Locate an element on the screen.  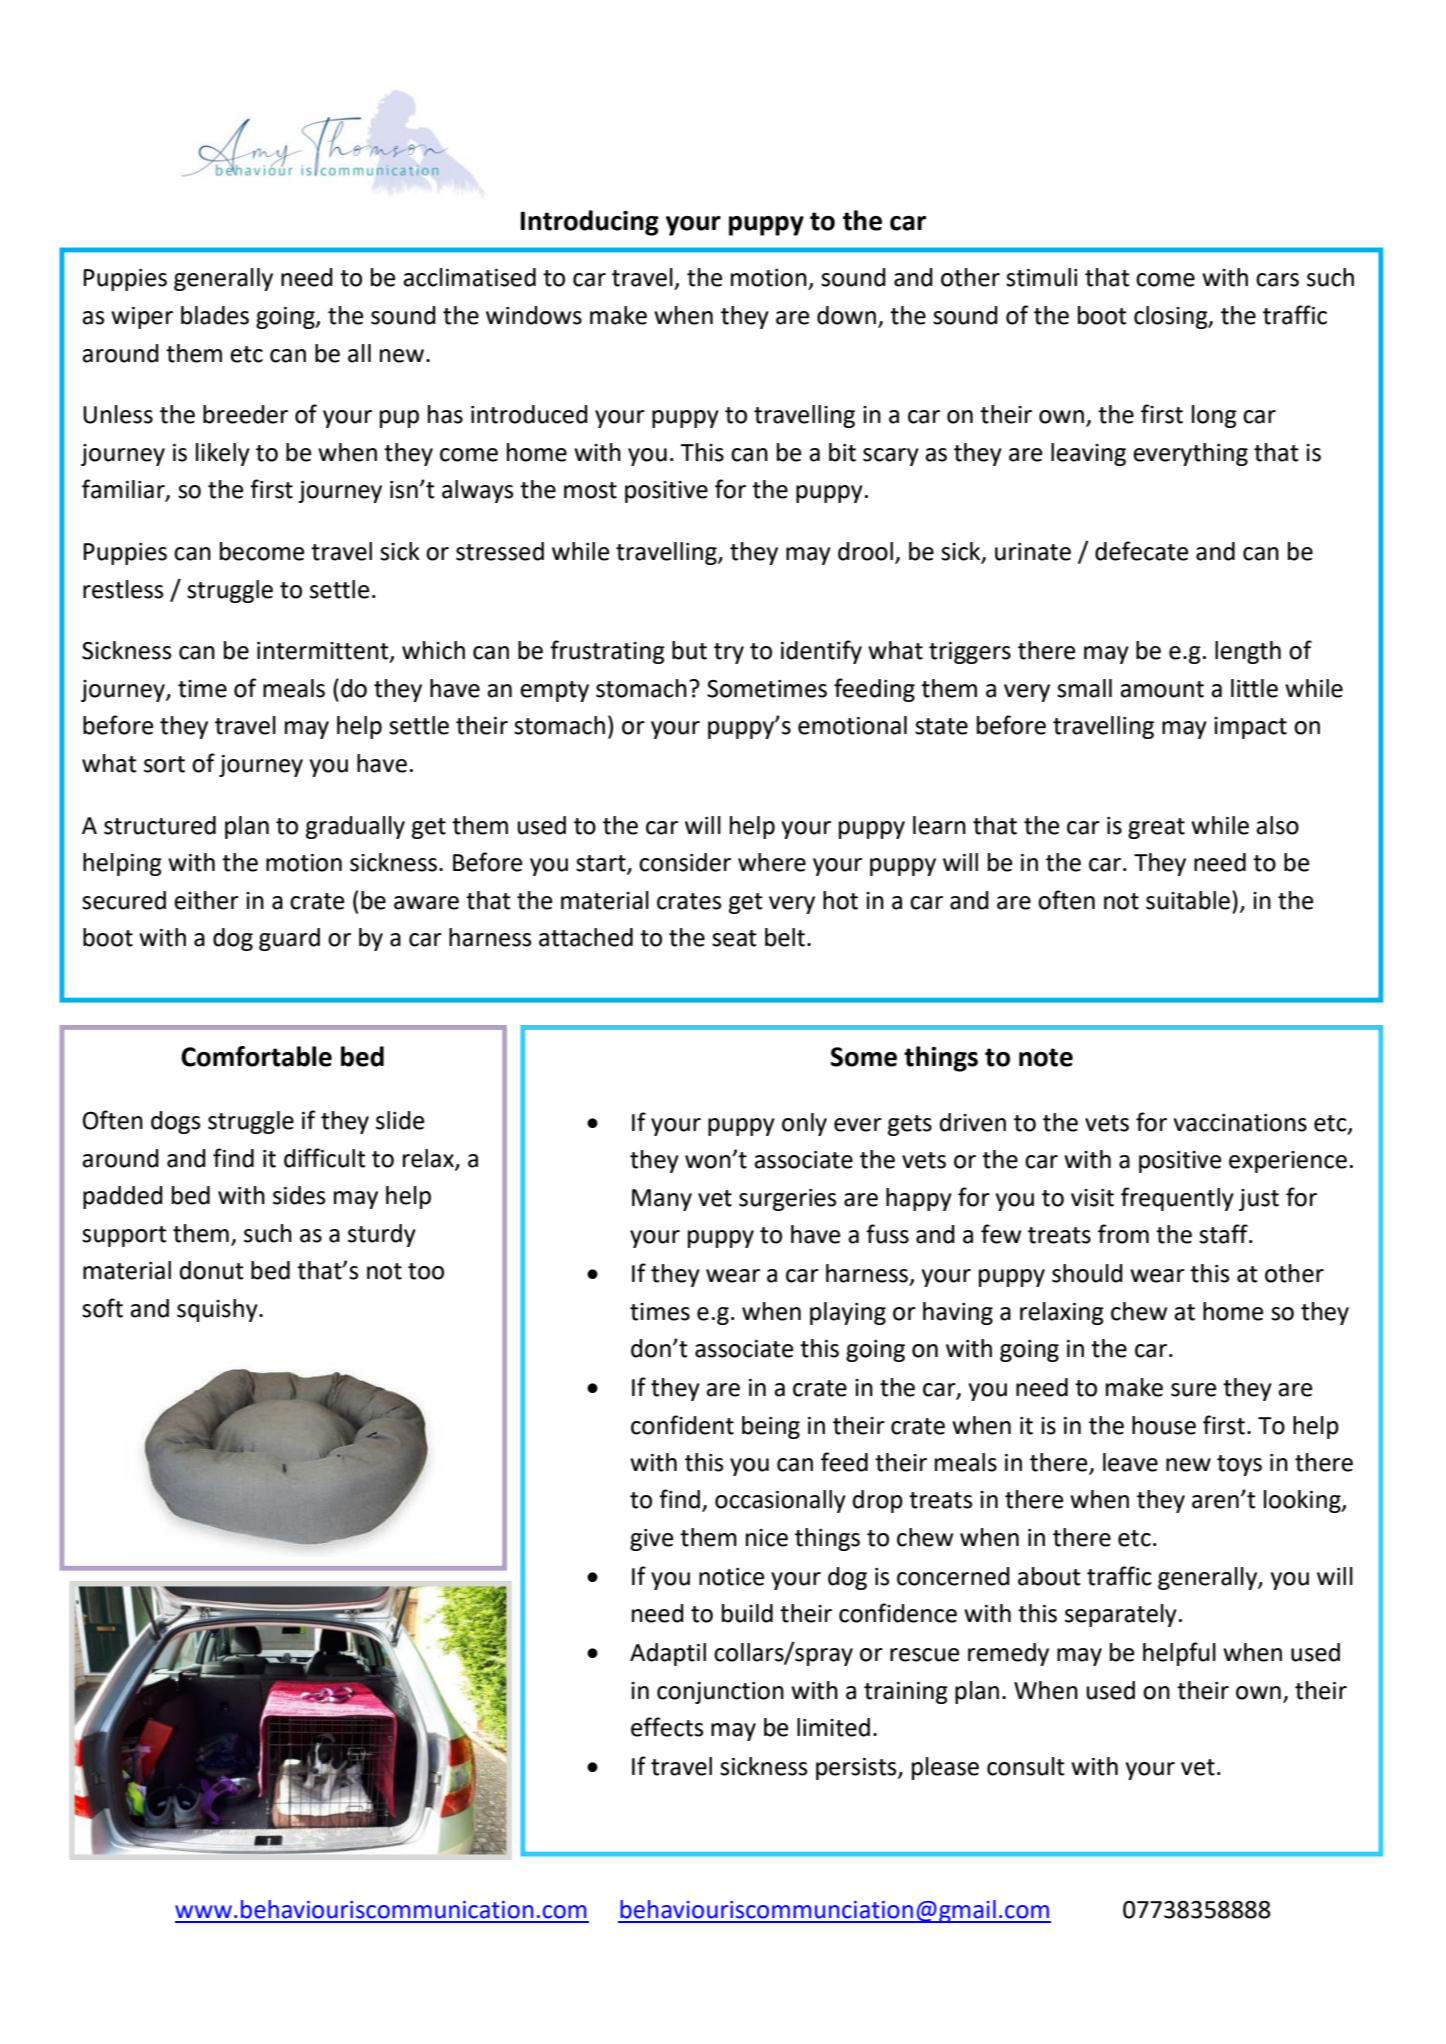
seat is located at coordinates (734, 938).
